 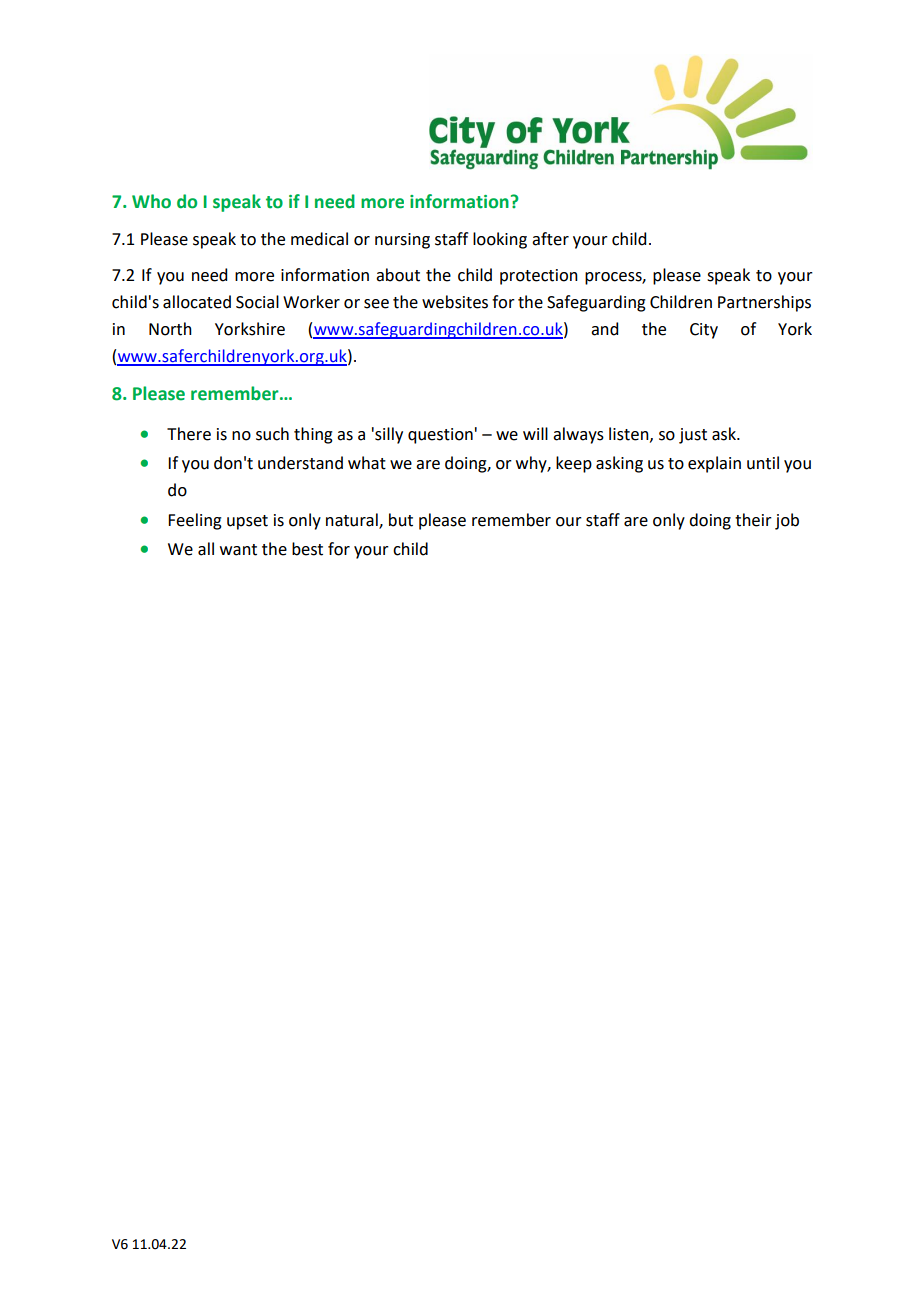 What do you see at coordinates (238, 550) in the page?
I see `want` at bounding box center [238, 550].
